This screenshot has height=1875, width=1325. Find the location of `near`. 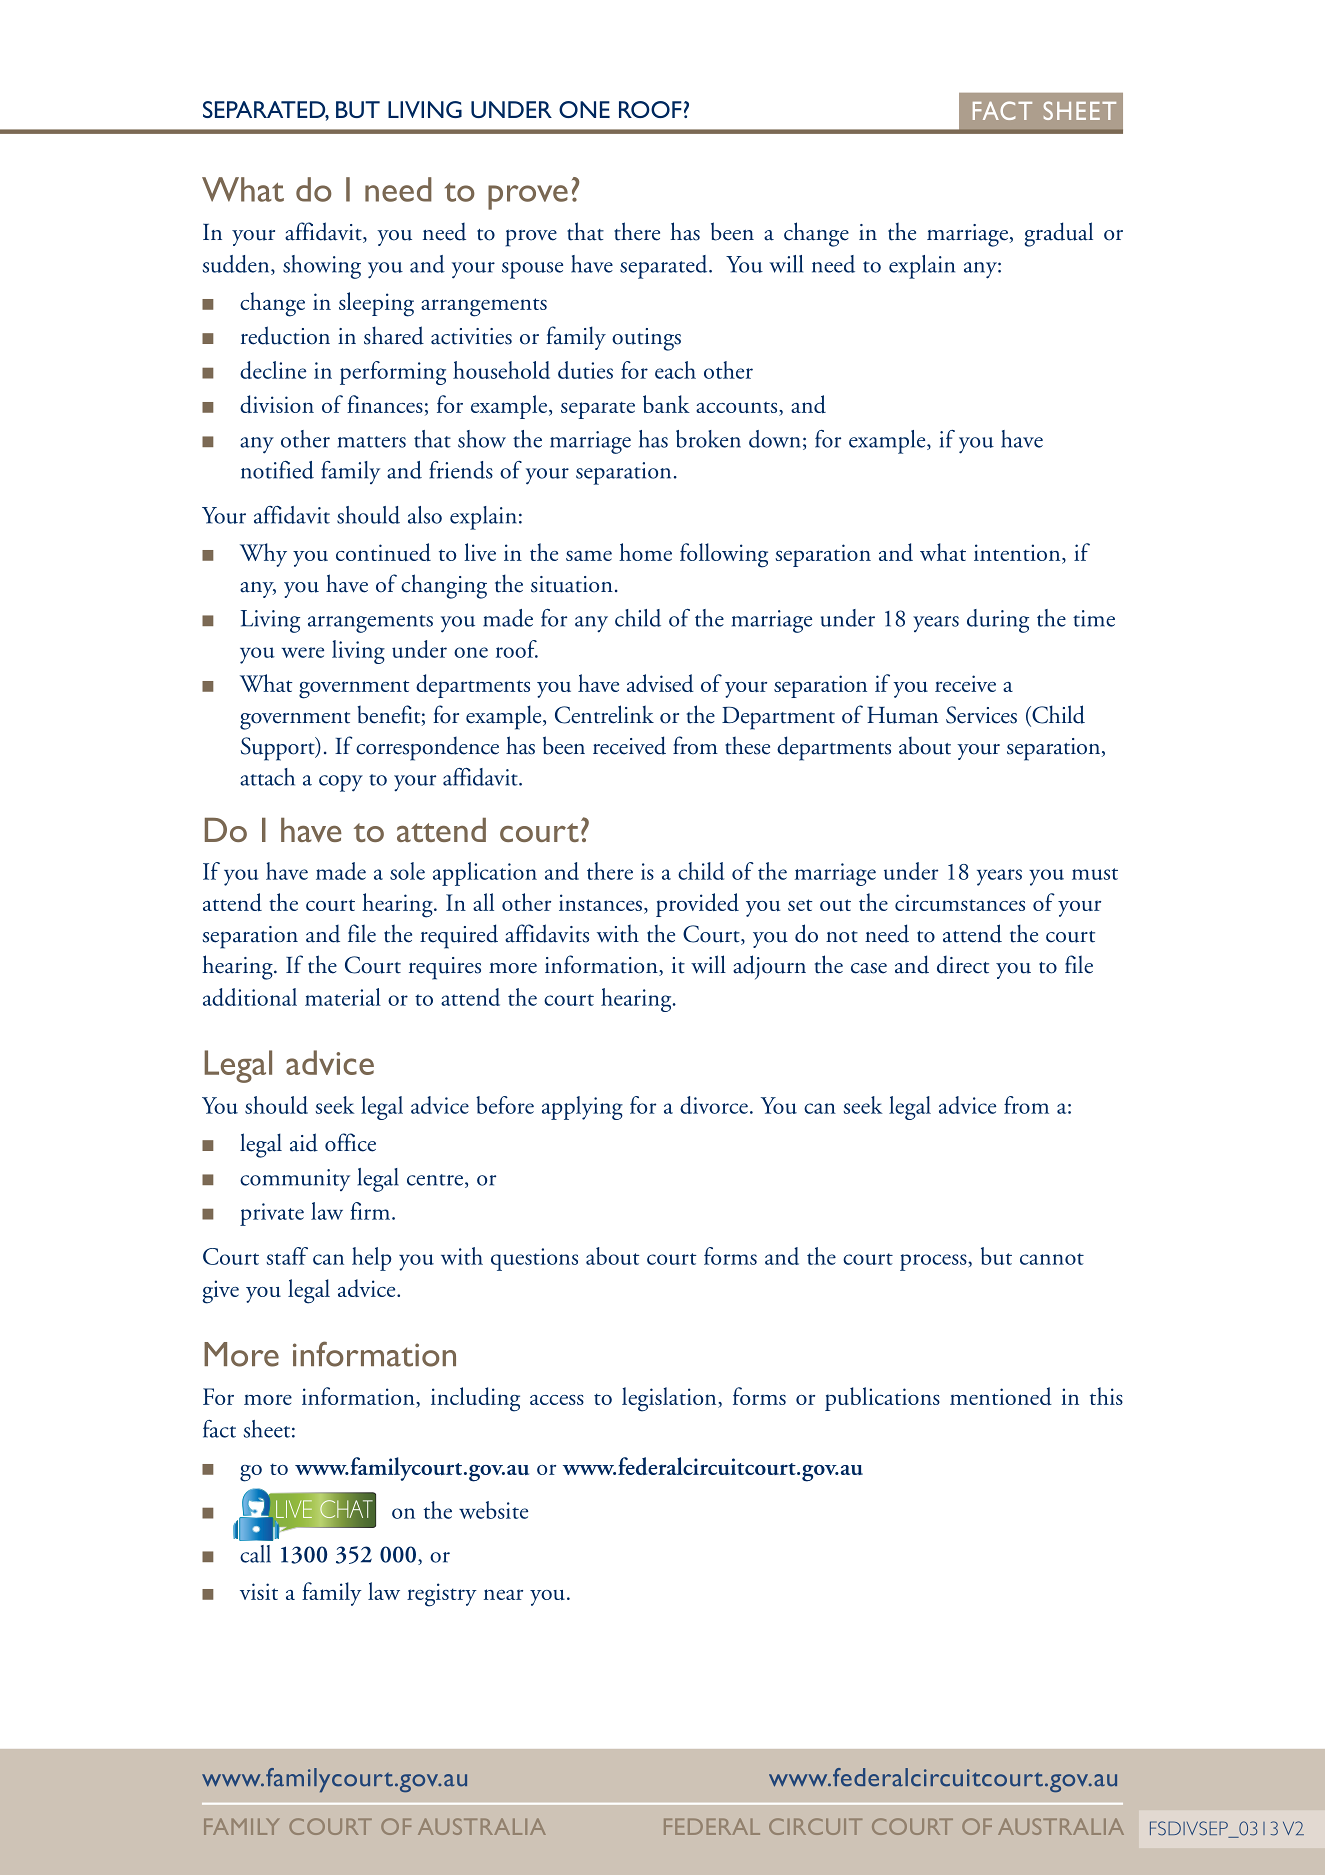

near is located at coordinates (503, 1594).
